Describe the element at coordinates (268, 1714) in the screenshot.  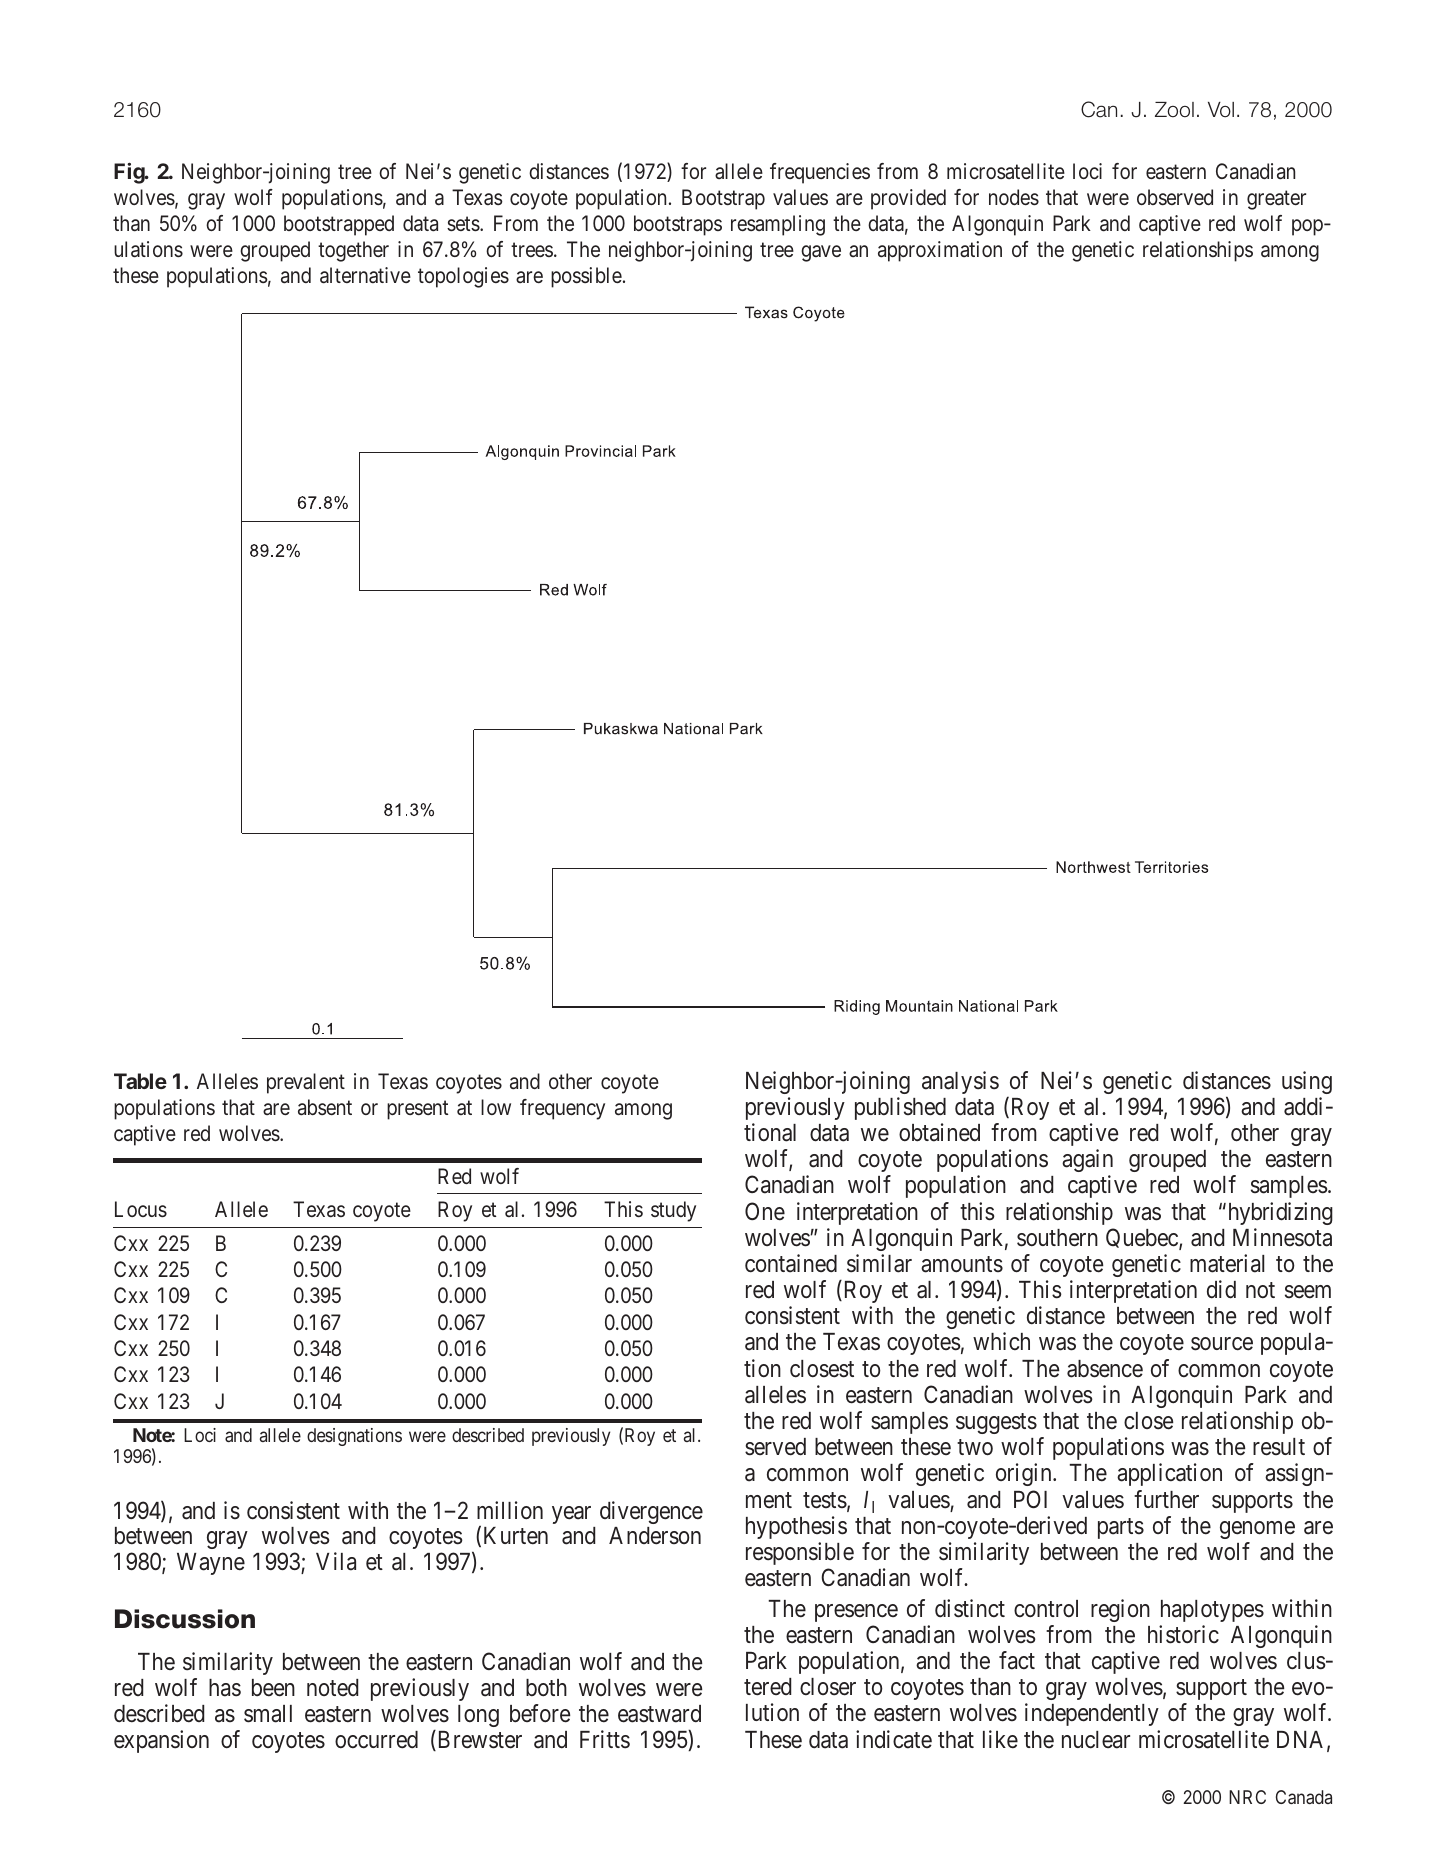
I see `small` at that location.
